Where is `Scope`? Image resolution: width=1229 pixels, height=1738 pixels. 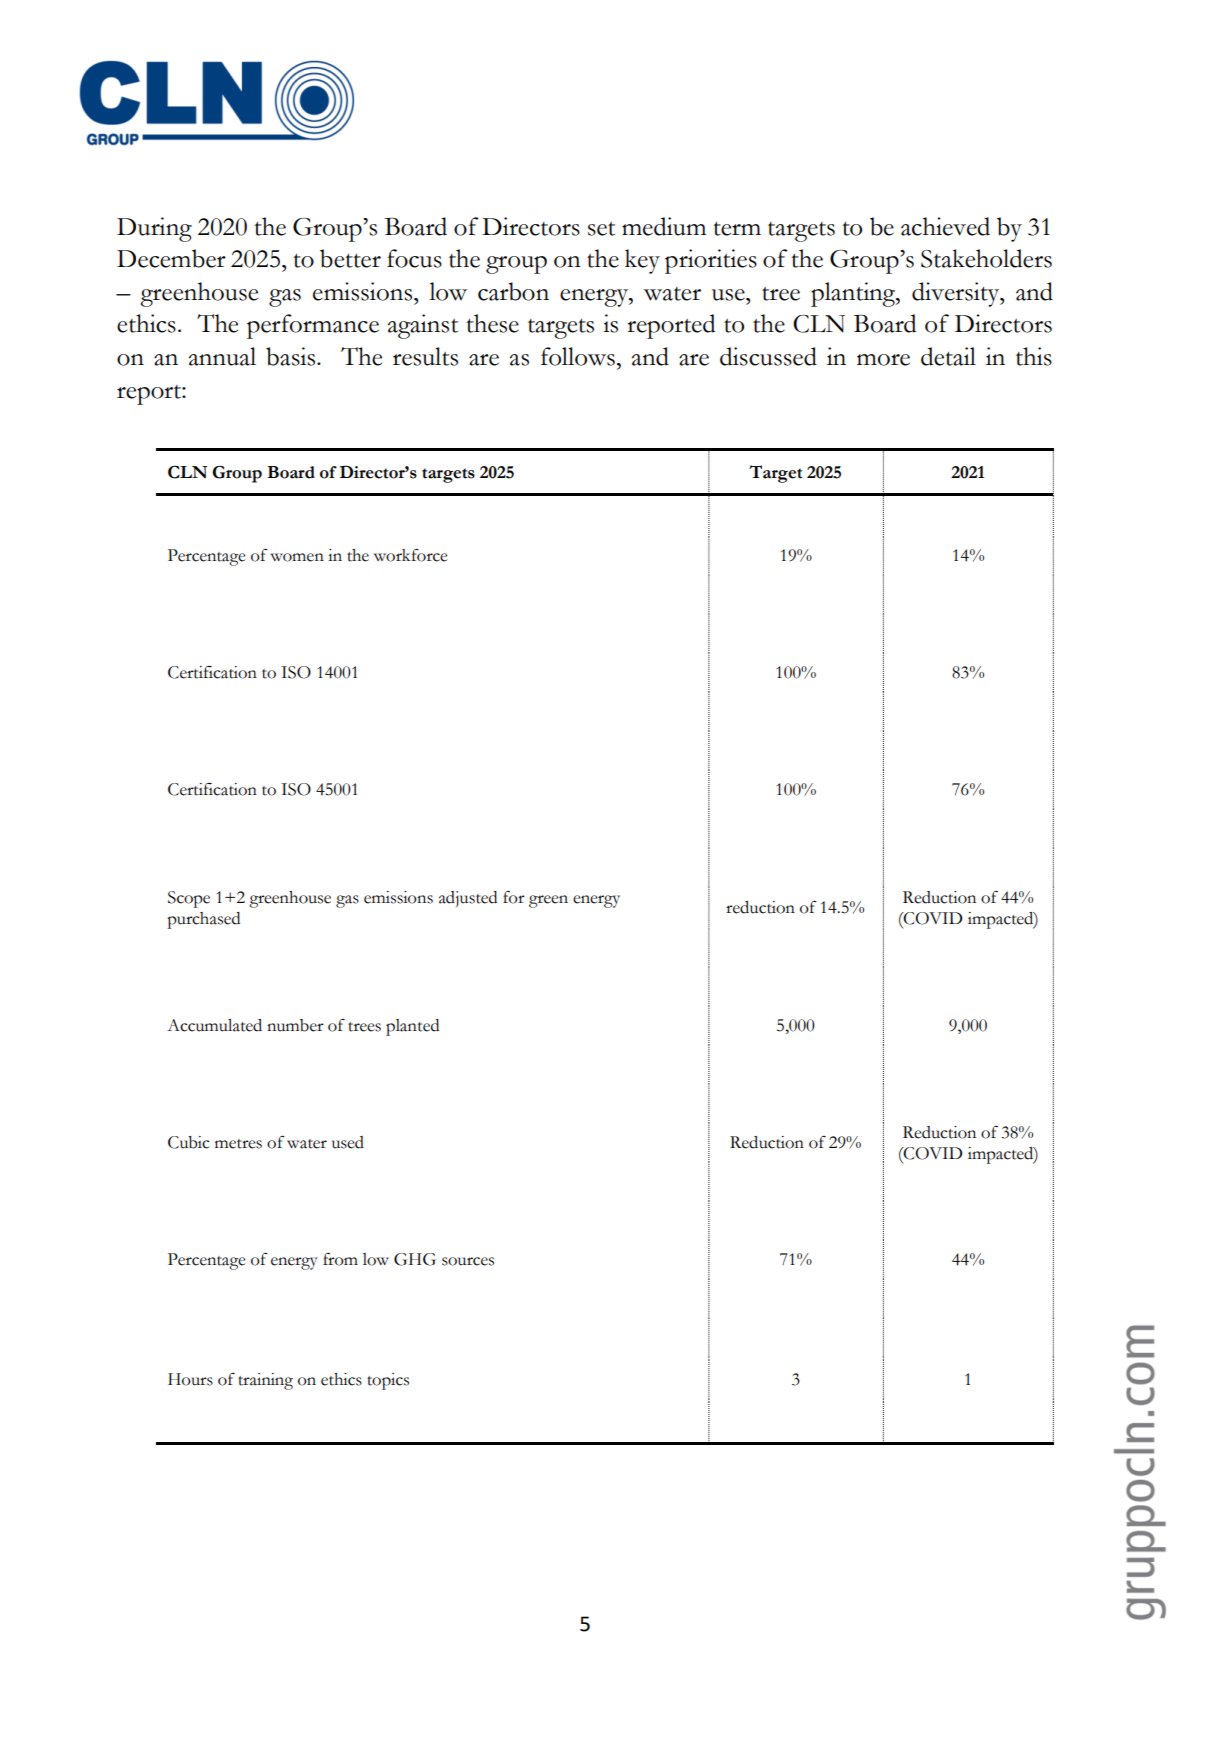 Scope is located at coordinates (189, 899).
